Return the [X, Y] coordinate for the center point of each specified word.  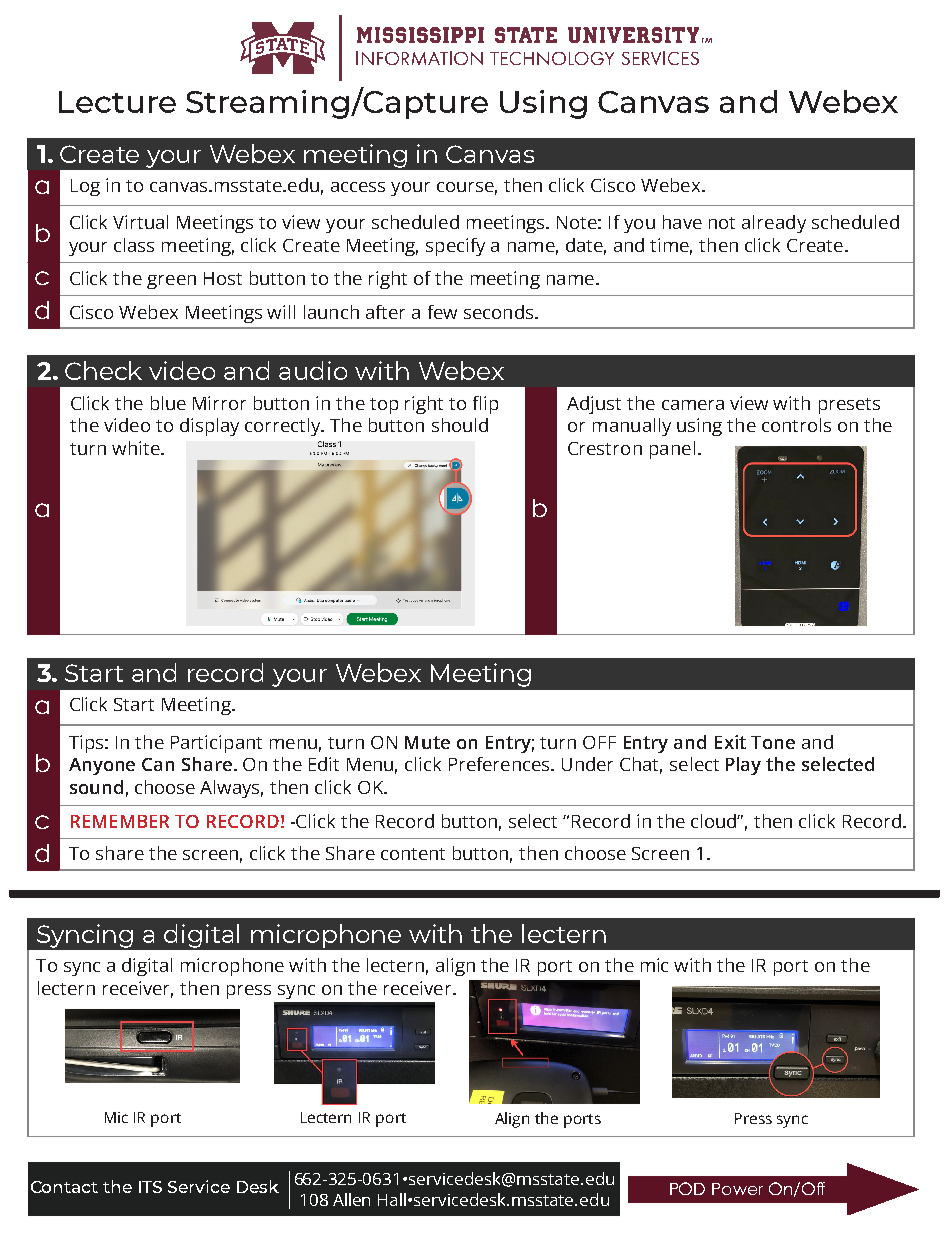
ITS [150, 1187]
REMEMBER [120, 821]
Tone [773, 742]
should [460, 425]
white [137, 448]
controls [796, 425]
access [358, 187]
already [774, 224]
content [413, 854]
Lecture [117, 102]
